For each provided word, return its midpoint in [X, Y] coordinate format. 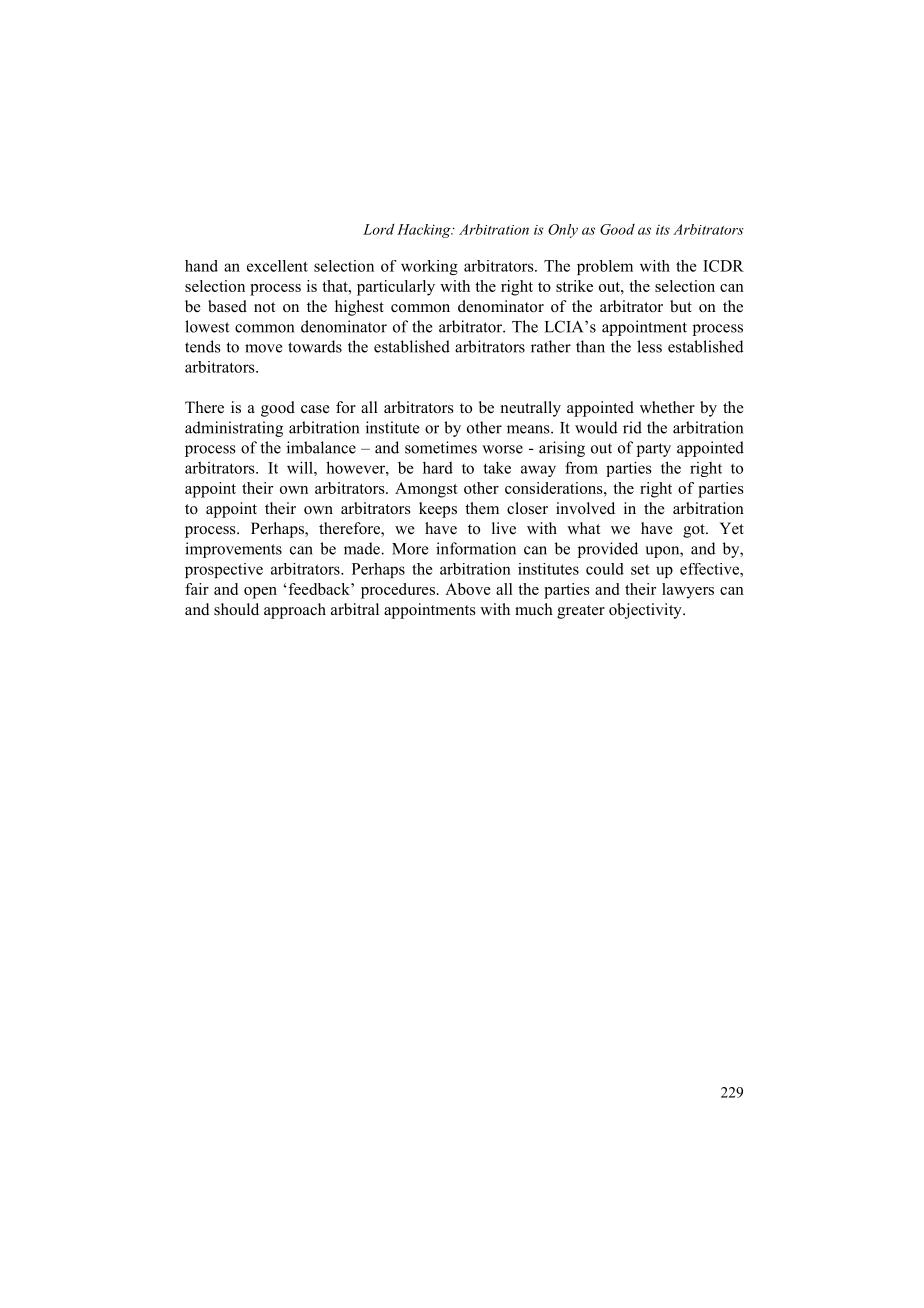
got [695, 531]
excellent [277, 266]
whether [667, 407]
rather [551, 346]
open [260, 593]
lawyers [688, 591]
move [263, 348]
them [482, 508]
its [663, 230]
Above [468, 589]
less [649, 346]
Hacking [425, 231]
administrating [234, 429]
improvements [233, 550]
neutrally [531, 409]
